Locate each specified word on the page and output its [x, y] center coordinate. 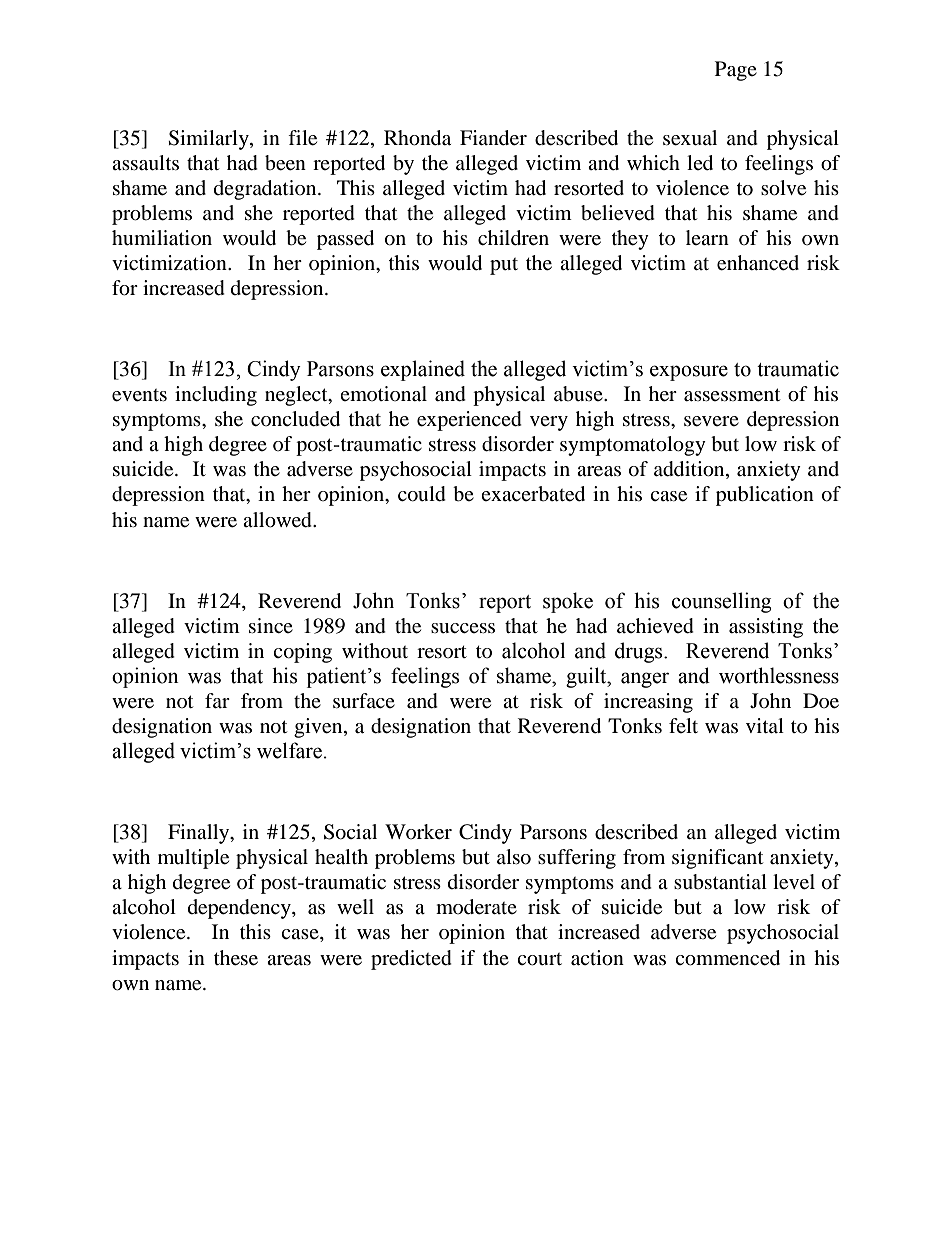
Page [736, 71]
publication [765, 496]
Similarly [209, 140]
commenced [727, 958]
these [236, 958]
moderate [476, 907]
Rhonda [417, 138]
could [422, 494]
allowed [278, 520]
